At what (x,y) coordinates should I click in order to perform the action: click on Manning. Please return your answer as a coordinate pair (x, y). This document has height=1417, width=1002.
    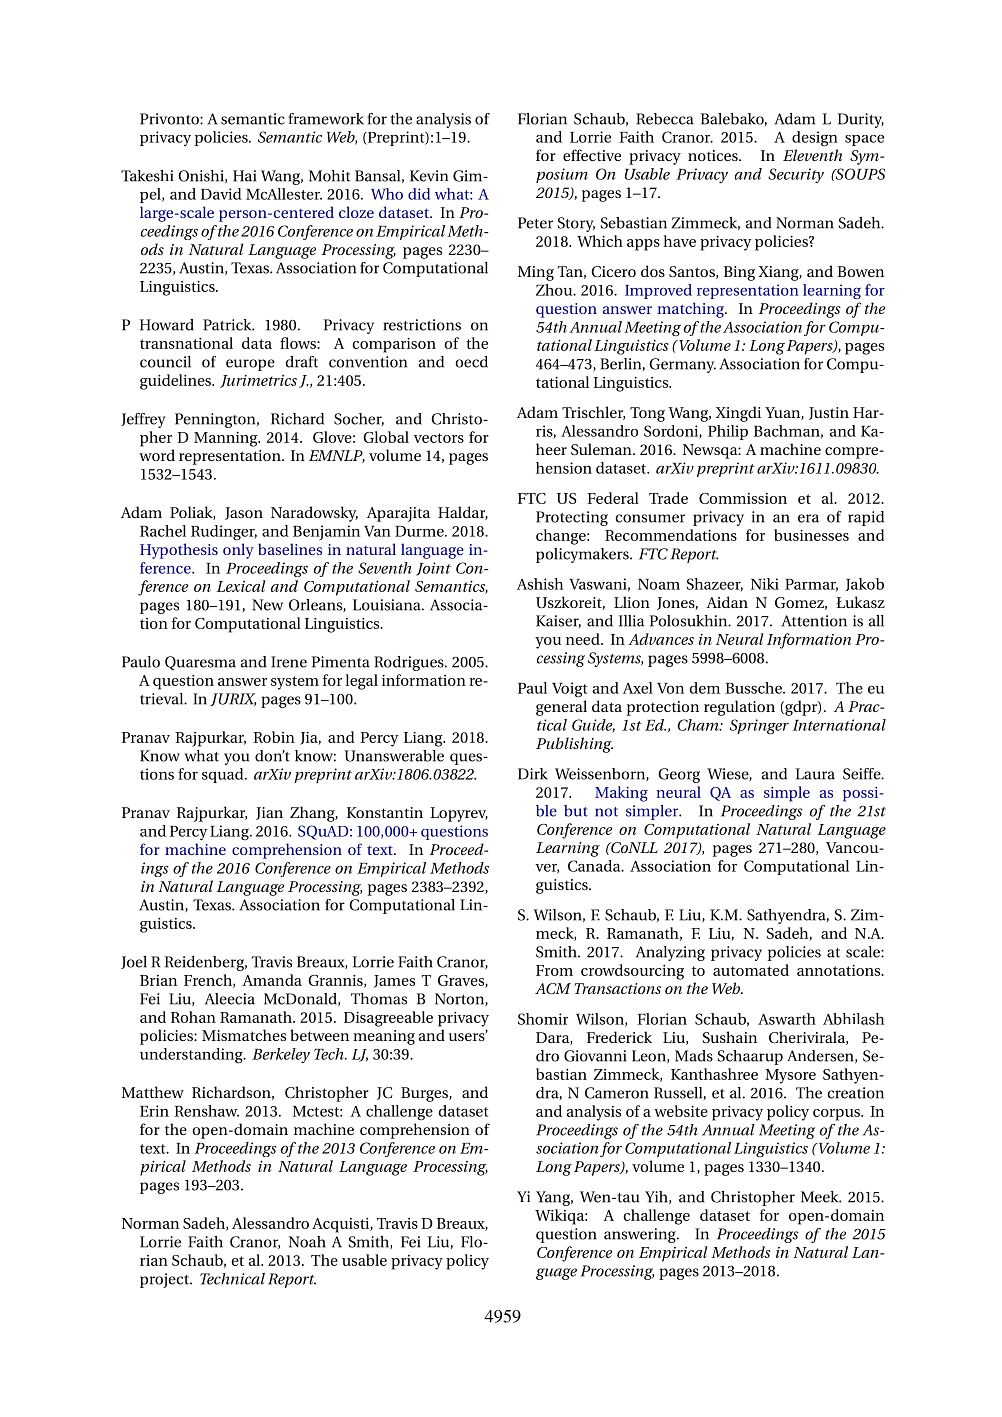
    Looking at the image, I should click on (227, 439).
